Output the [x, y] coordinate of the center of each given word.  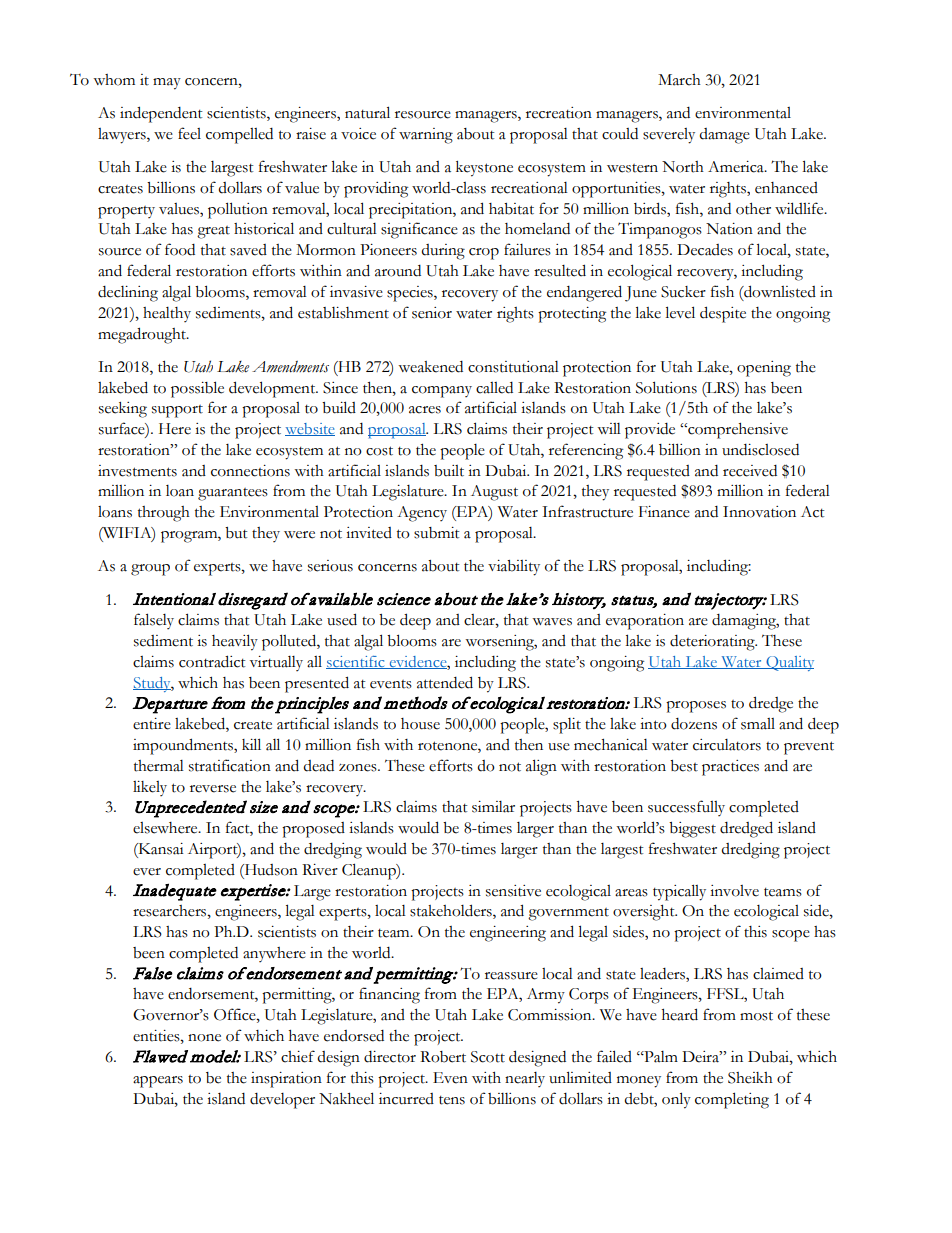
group [150, 570]
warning [426, 136]
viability [514, 568]
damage [724, 136]
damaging [745, 622]
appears [158, 1082]
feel [189, 133]
